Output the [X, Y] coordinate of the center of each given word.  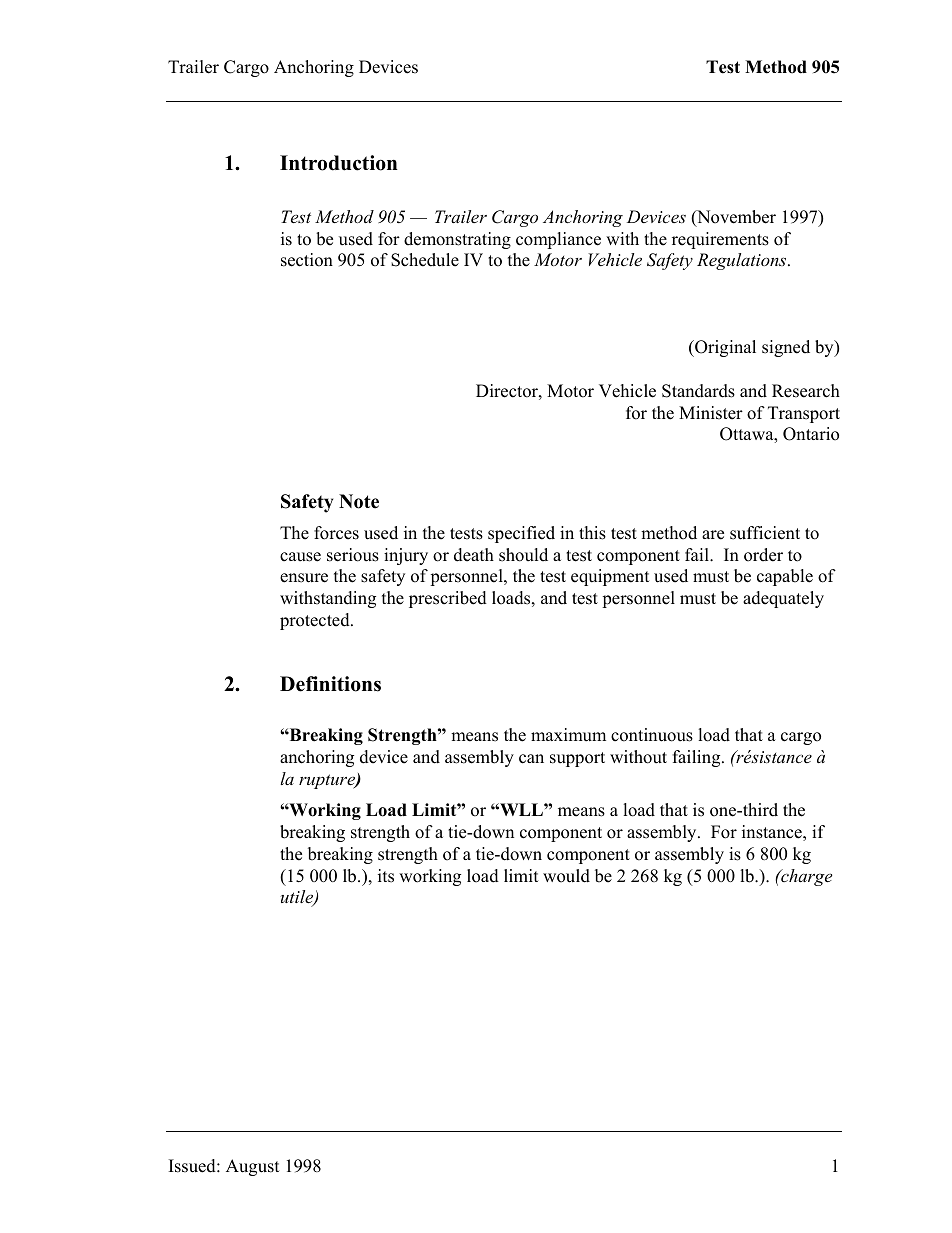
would [566, 876]
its [386, 876]
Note [359, 501]
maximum [568, 735]
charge [805, 877]
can [531, 759]
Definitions [330, 684]
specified [521, 534]
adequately [783, 599]
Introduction [339, 163]
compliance [558, 240]
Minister [711, 413]
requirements [720, 240]
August [253, 1167]
